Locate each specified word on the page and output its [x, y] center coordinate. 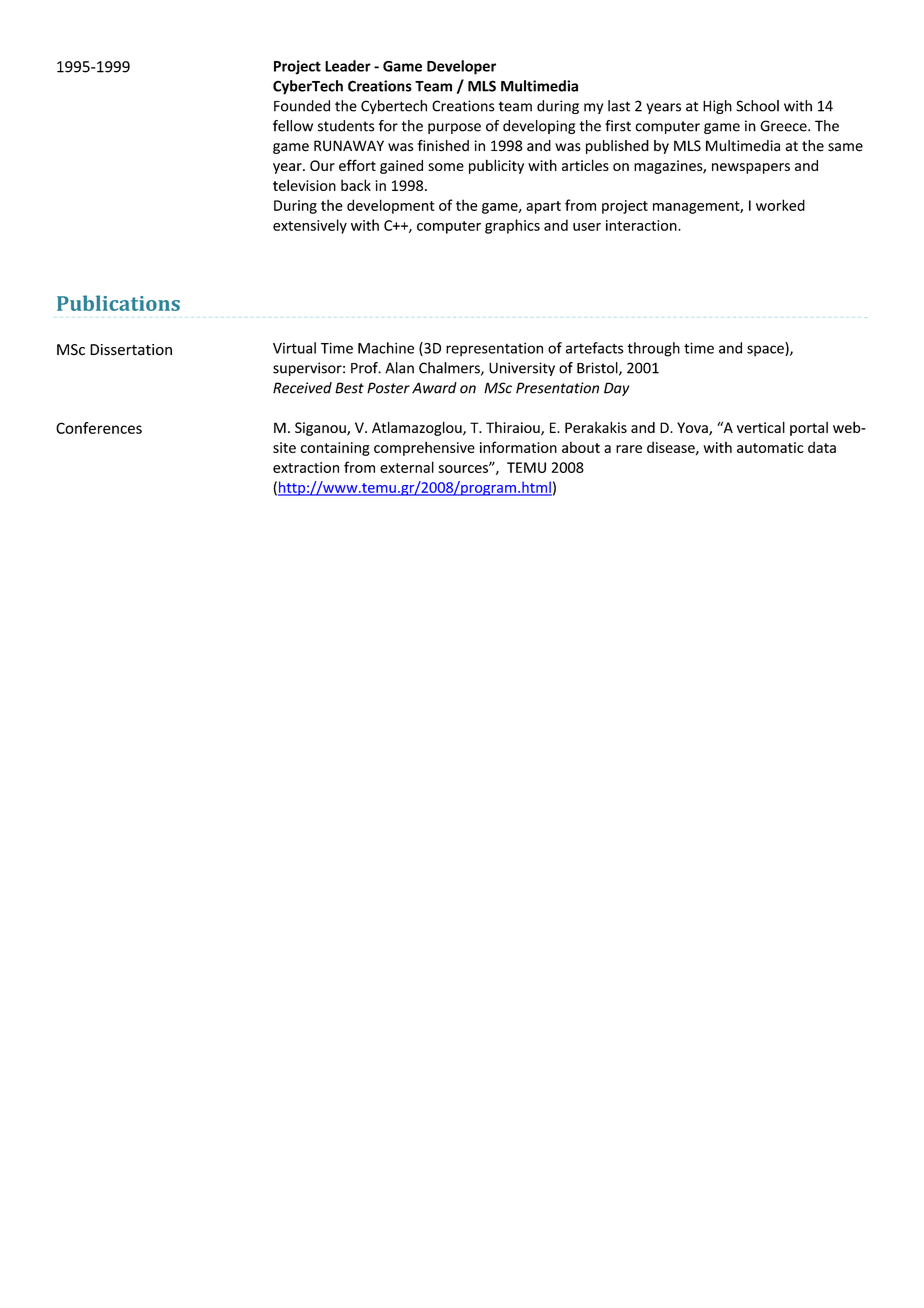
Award [434, 388]
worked [780, 205]
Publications [118, 303]
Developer [461, 67]
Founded [302, 106]
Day [616, 389]
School [757, 106]
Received [302, 388]
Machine [386, 348]
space [766, 351]
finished [443, 145]
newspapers [751, 168]
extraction [306, 467]
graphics [512, 226]
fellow [293, 126]
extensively [310, 226]
